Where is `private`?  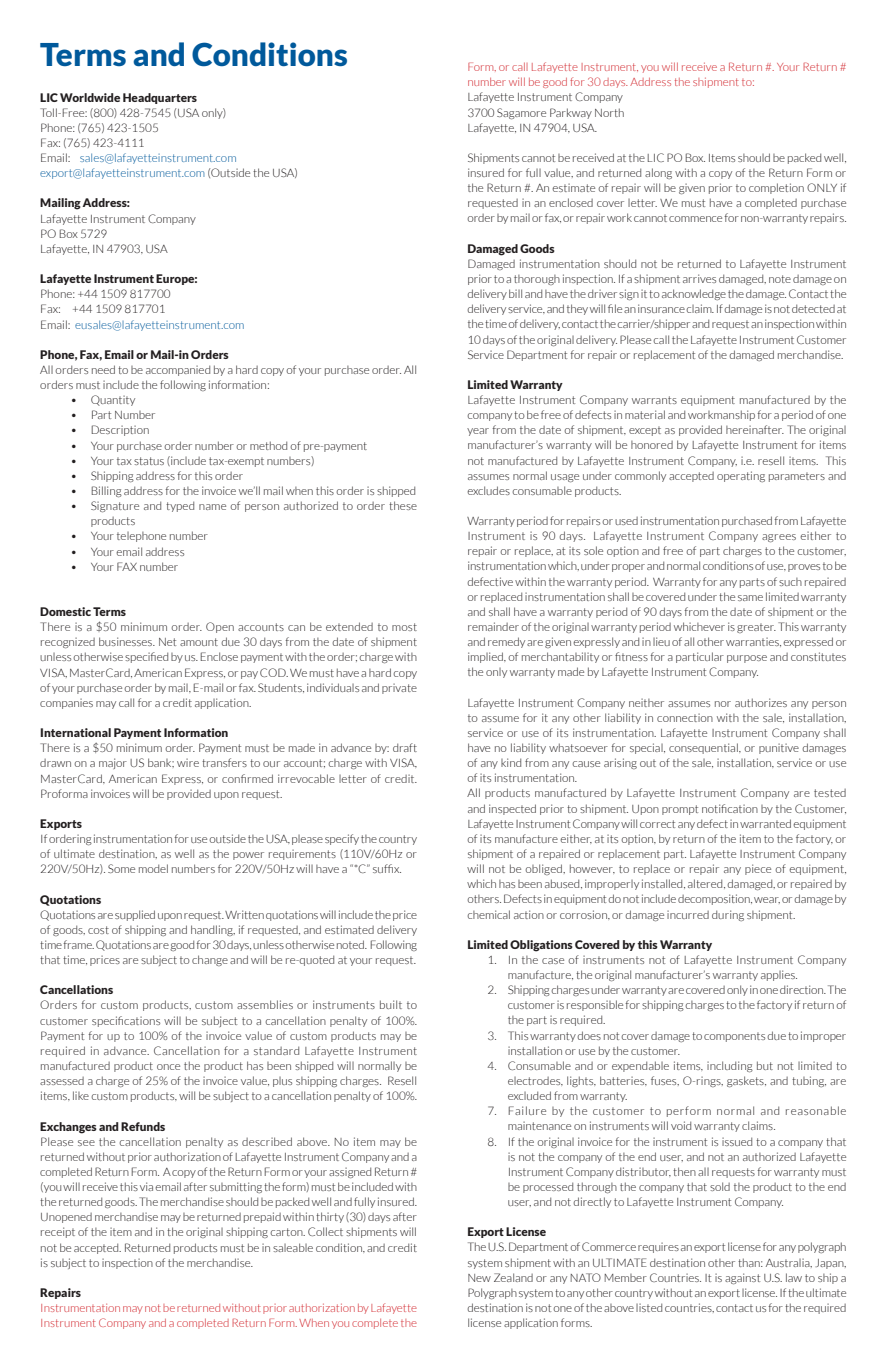
private is located at coordinates (399, 689).
